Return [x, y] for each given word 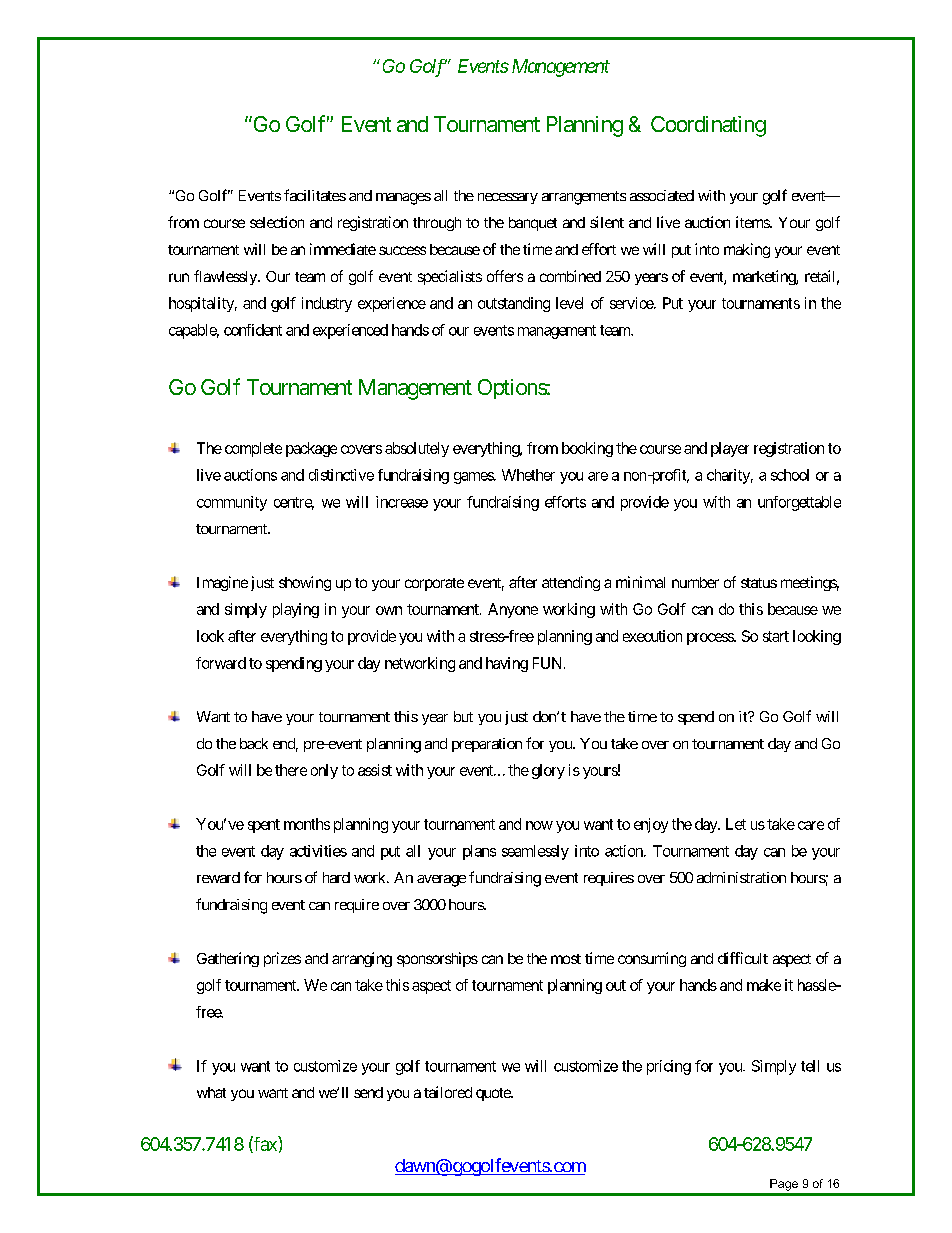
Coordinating [708, 126]
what [211, 1092]
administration [741, 877]
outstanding [514, 304]
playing [296, 610]
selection [277, 222]
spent [264, 826]
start [776, 636]
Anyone [513, 610]
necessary [508, 198]
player [730, 449]
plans [479, 852]
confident [253, 330]
